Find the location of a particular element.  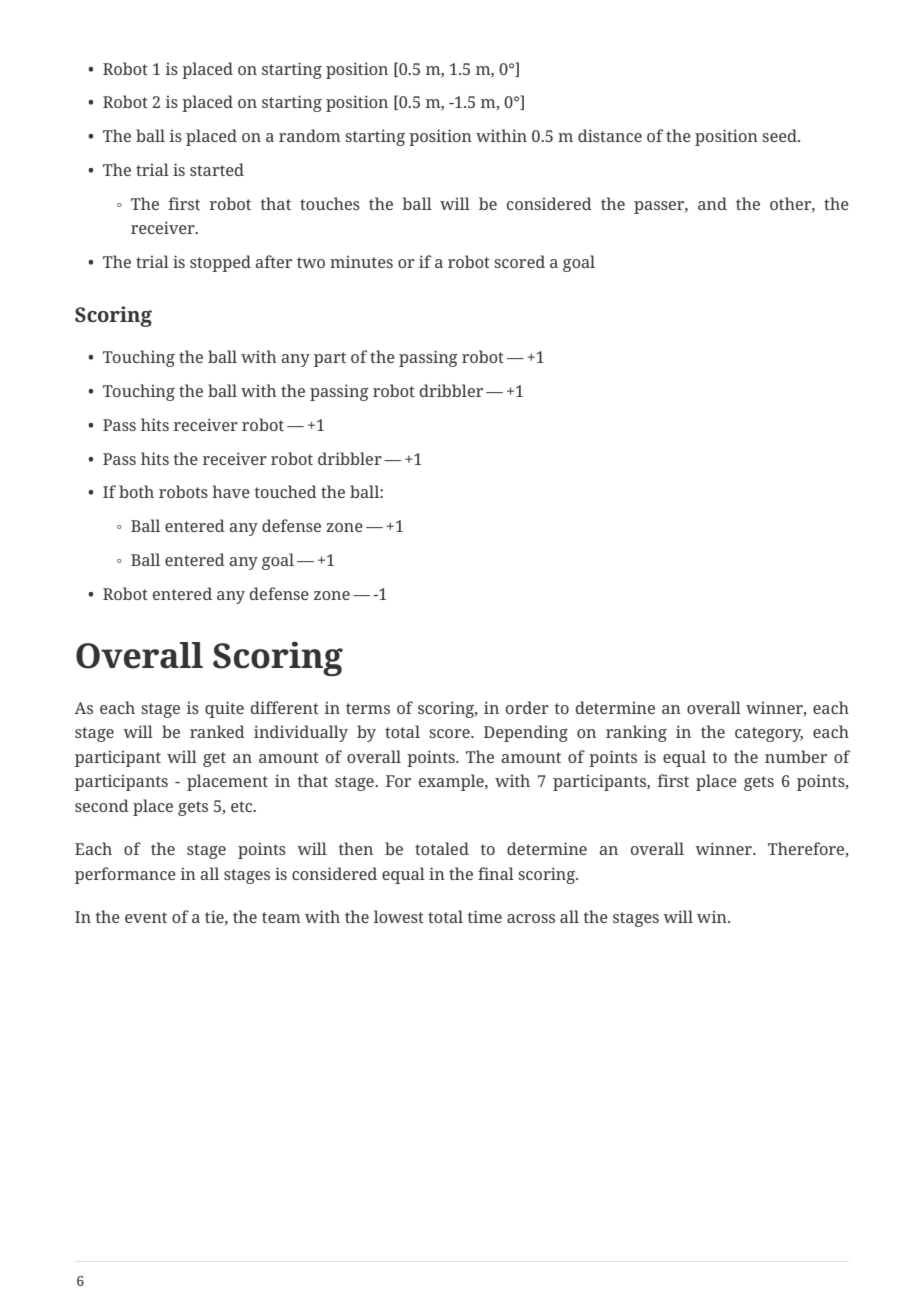

touches is located at coordinates (330, 203).
